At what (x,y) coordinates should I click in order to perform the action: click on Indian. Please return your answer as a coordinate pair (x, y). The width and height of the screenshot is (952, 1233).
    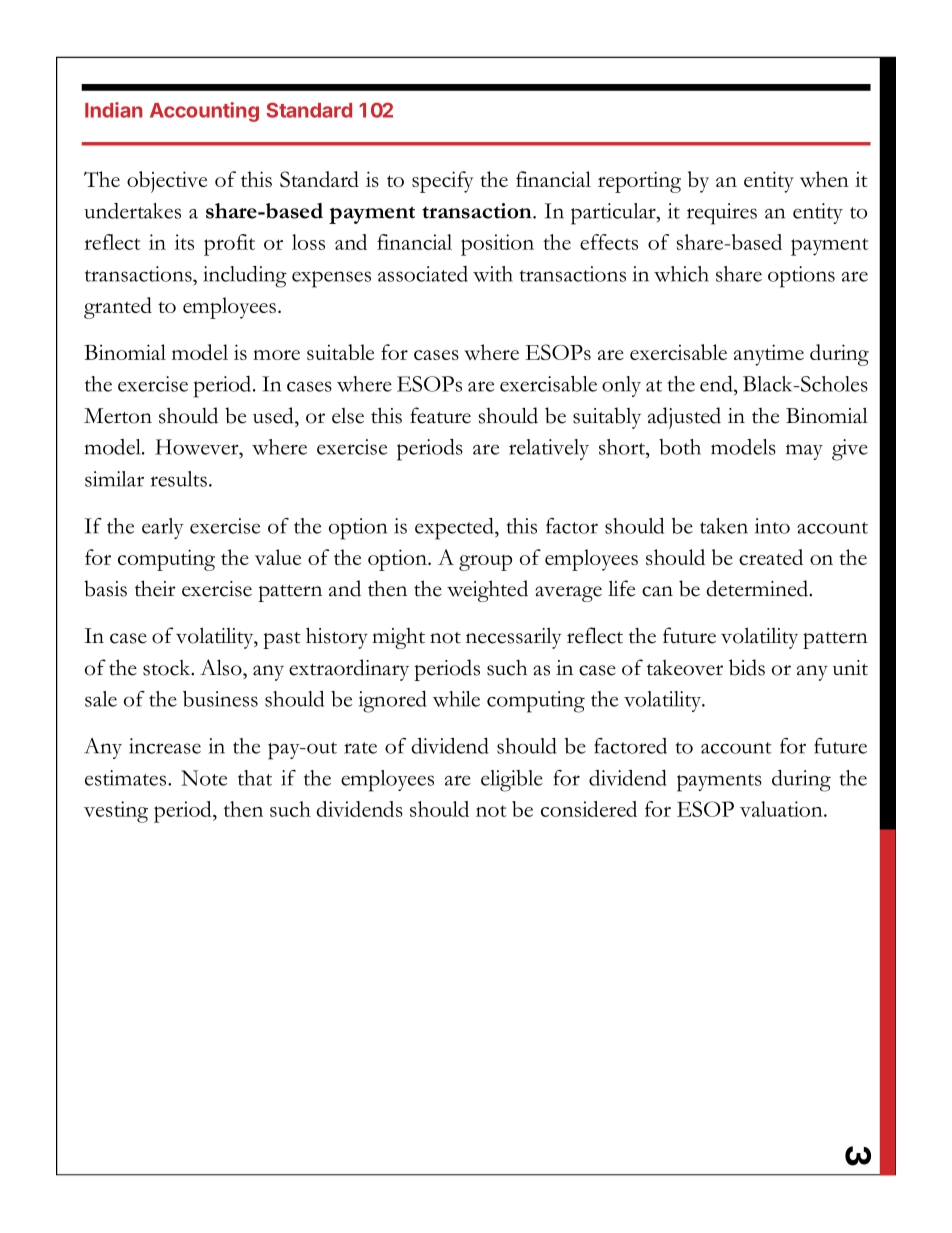
    Looking at the image, I should click on (113, 110).
